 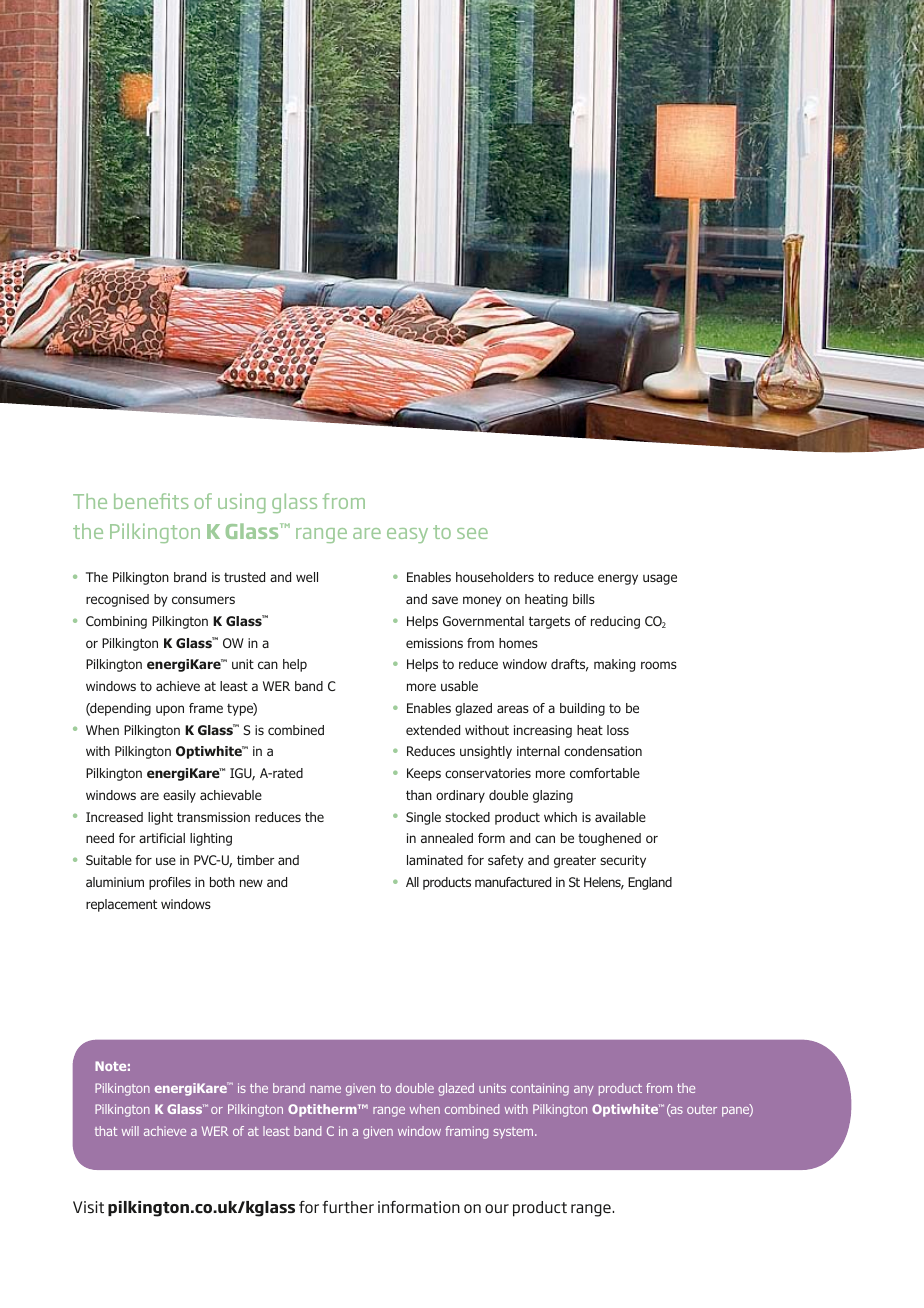 I want to click on artificial, so click(x=162, y=838).
